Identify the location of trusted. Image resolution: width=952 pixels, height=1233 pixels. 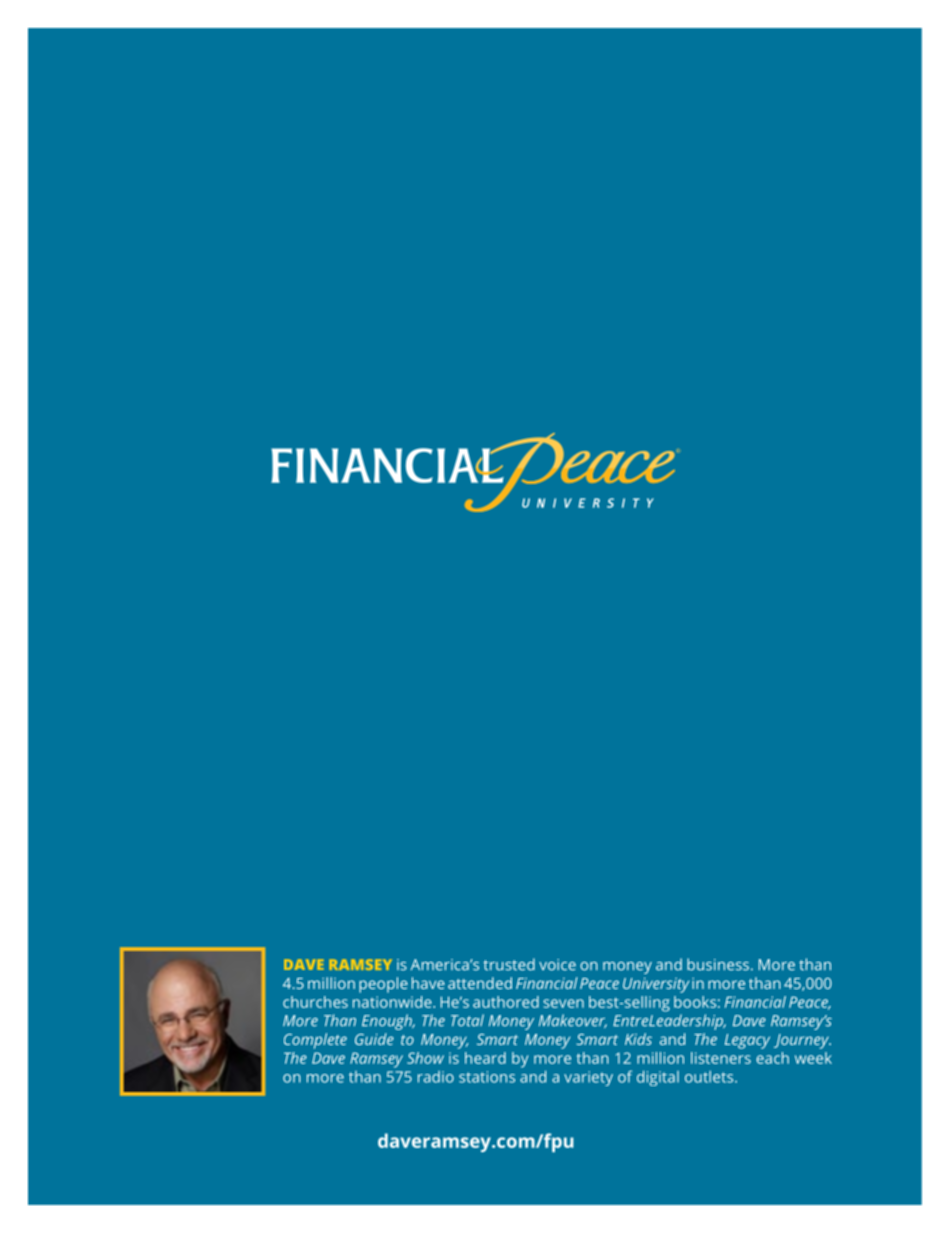
(509, 964).
